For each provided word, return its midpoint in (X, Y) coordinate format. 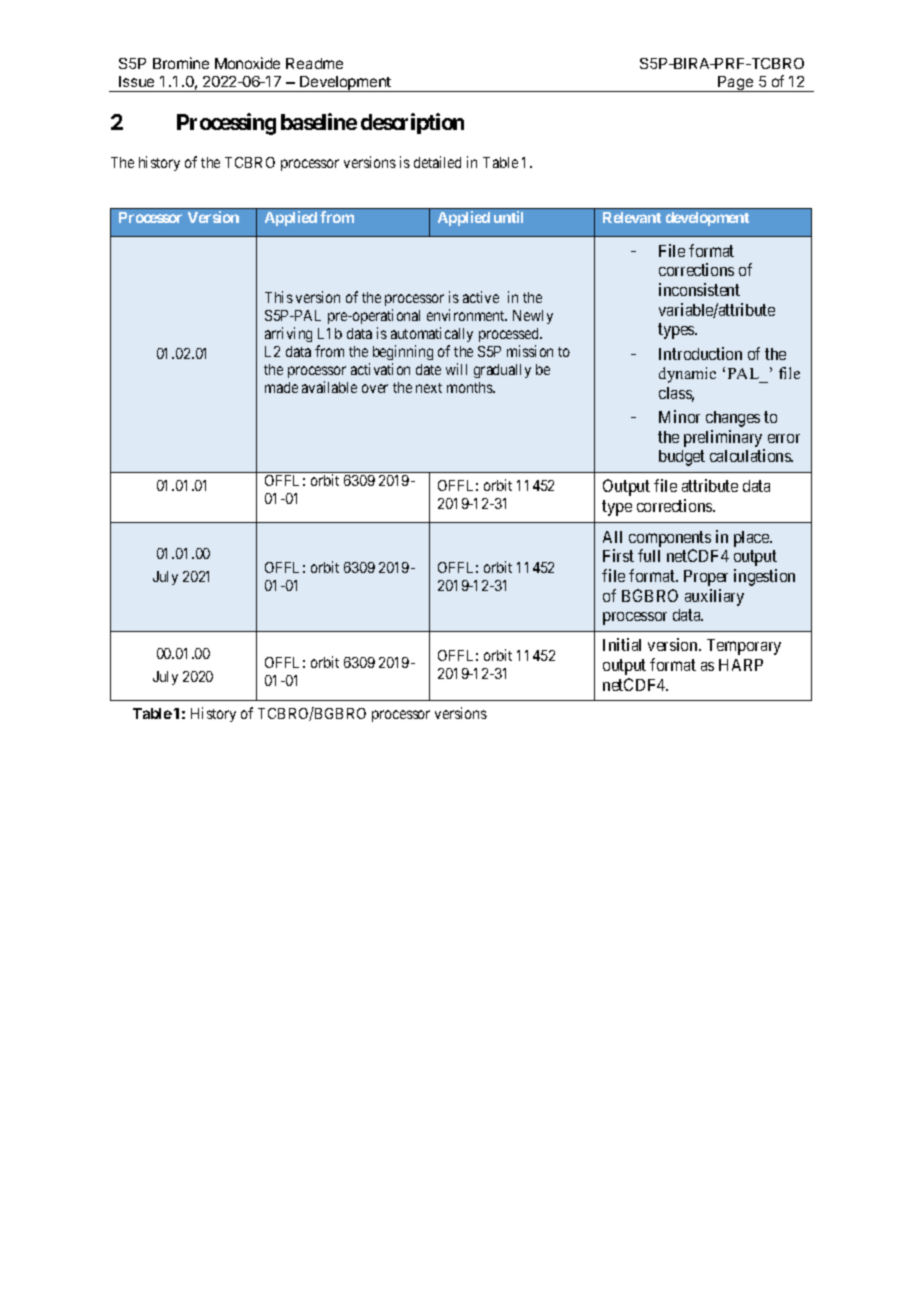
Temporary (744, 647)
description (412, 123)
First (618, 555)
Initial (622, 644)
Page (736, 84)
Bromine (181, 63)
